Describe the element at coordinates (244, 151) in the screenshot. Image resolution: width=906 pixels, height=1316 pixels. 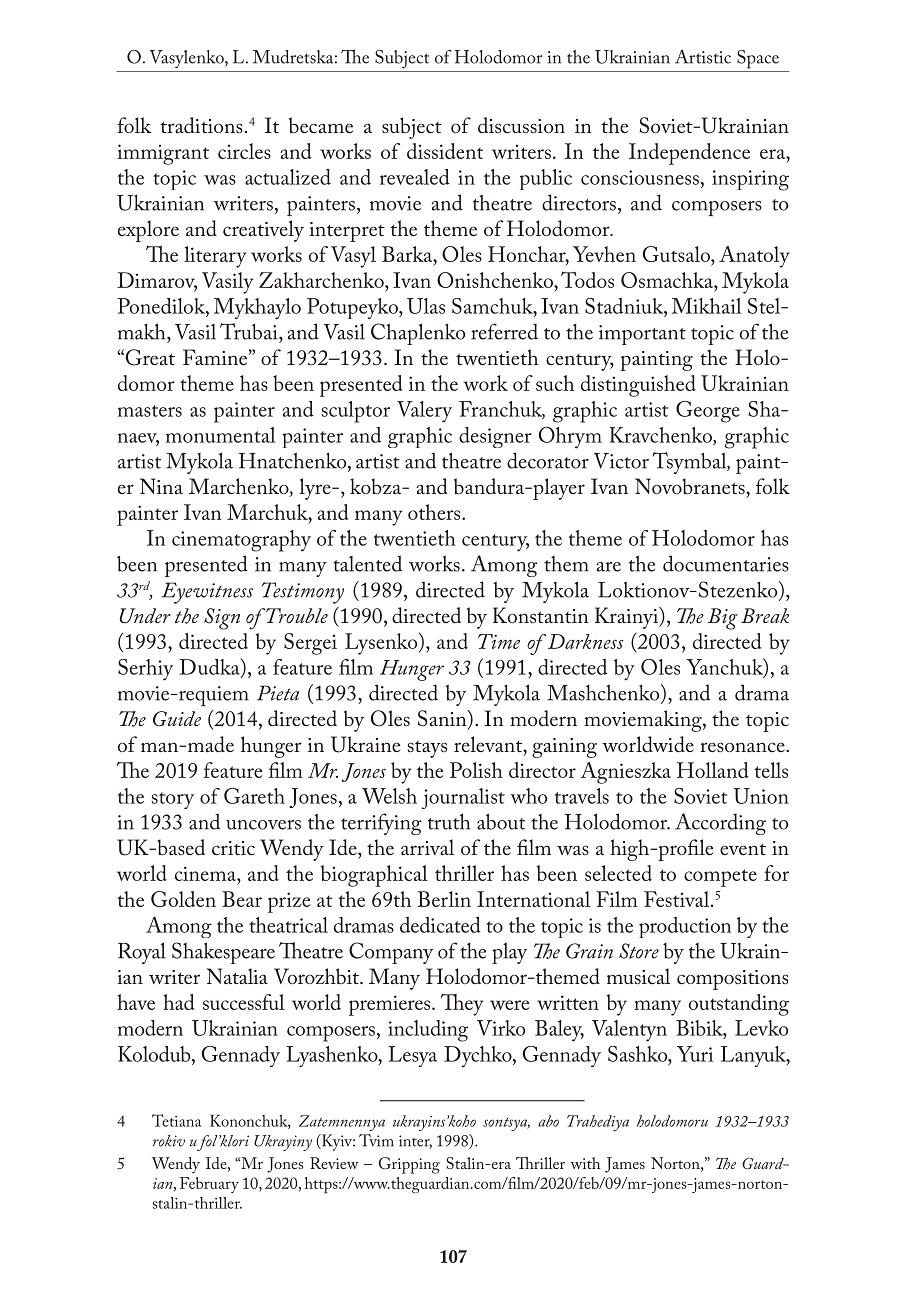
I see `circles` at that location.
